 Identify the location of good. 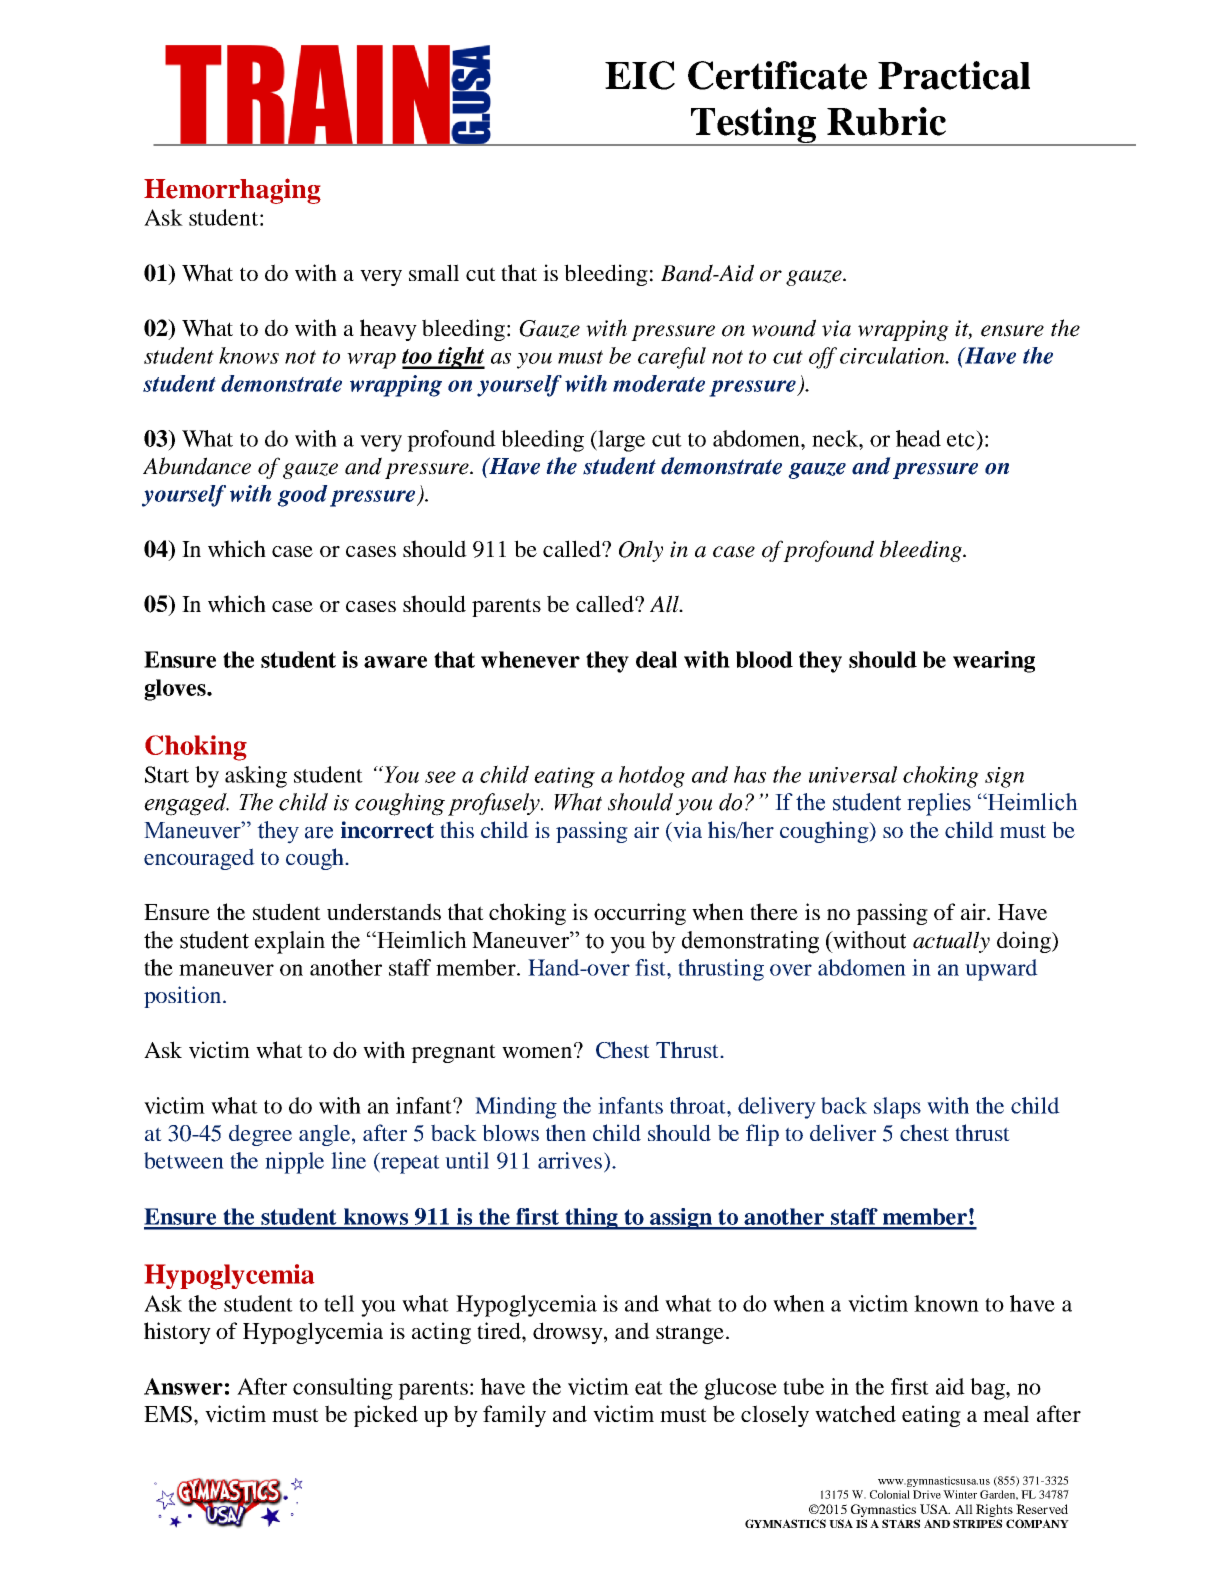
(302, 496).
